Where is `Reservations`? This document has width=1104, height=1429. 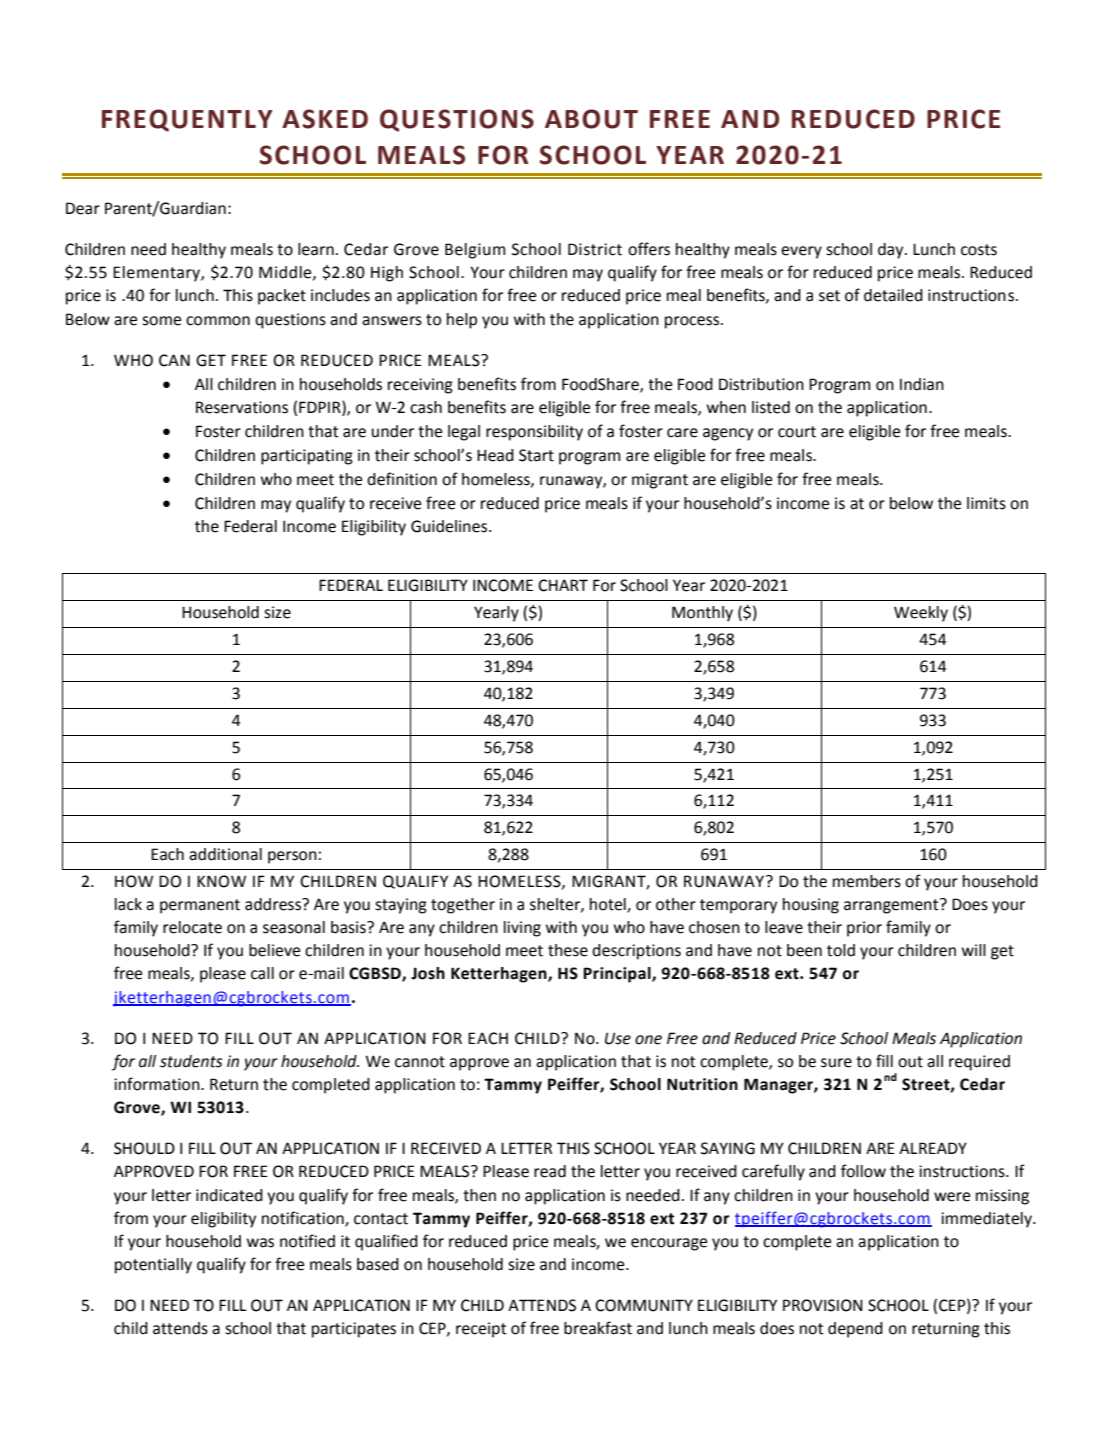 Reservations is located at coordinates (242, 407).
